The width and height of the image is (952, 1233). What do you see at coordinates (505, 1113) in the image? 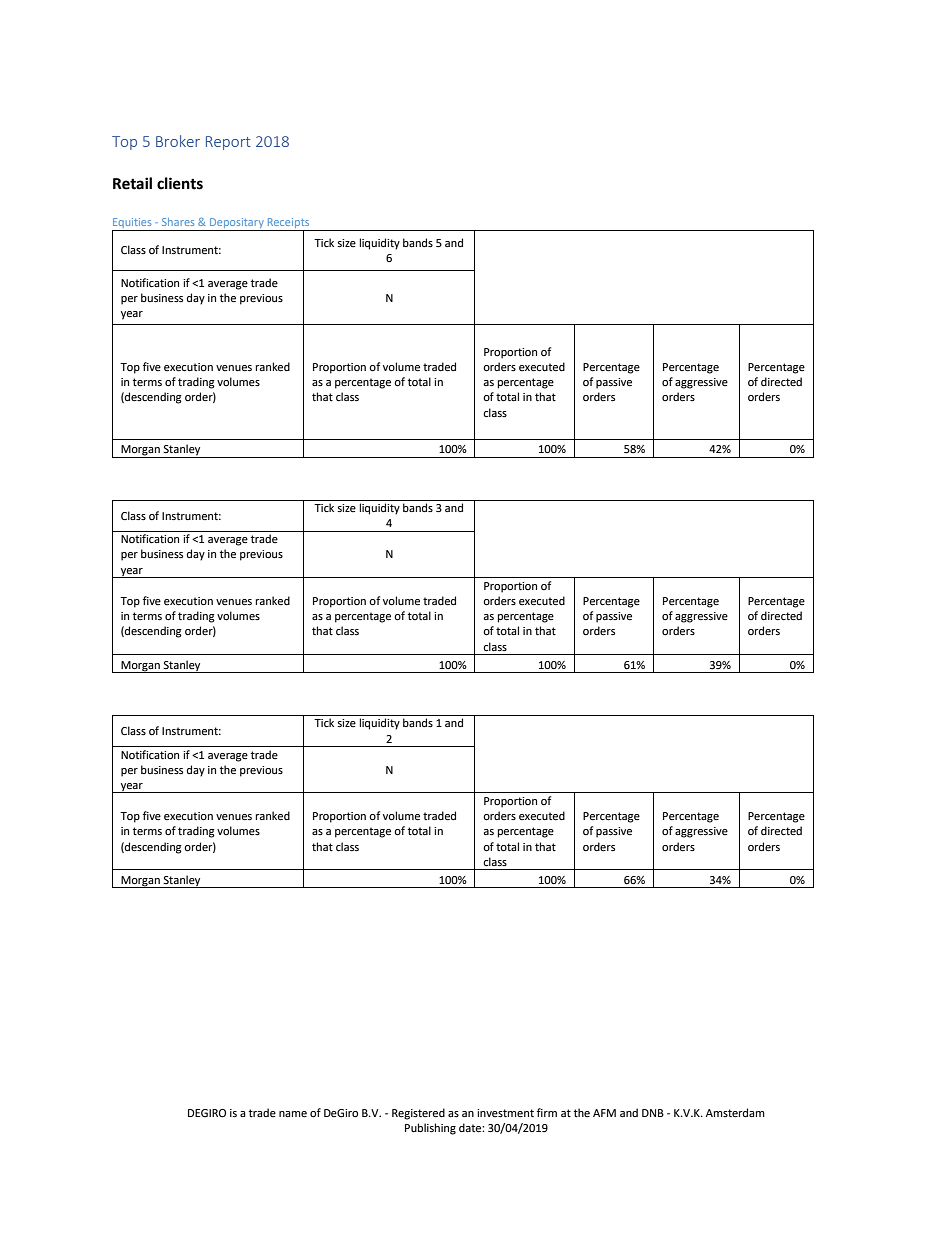
I see `investment` at bounding box center [505, 1113].
